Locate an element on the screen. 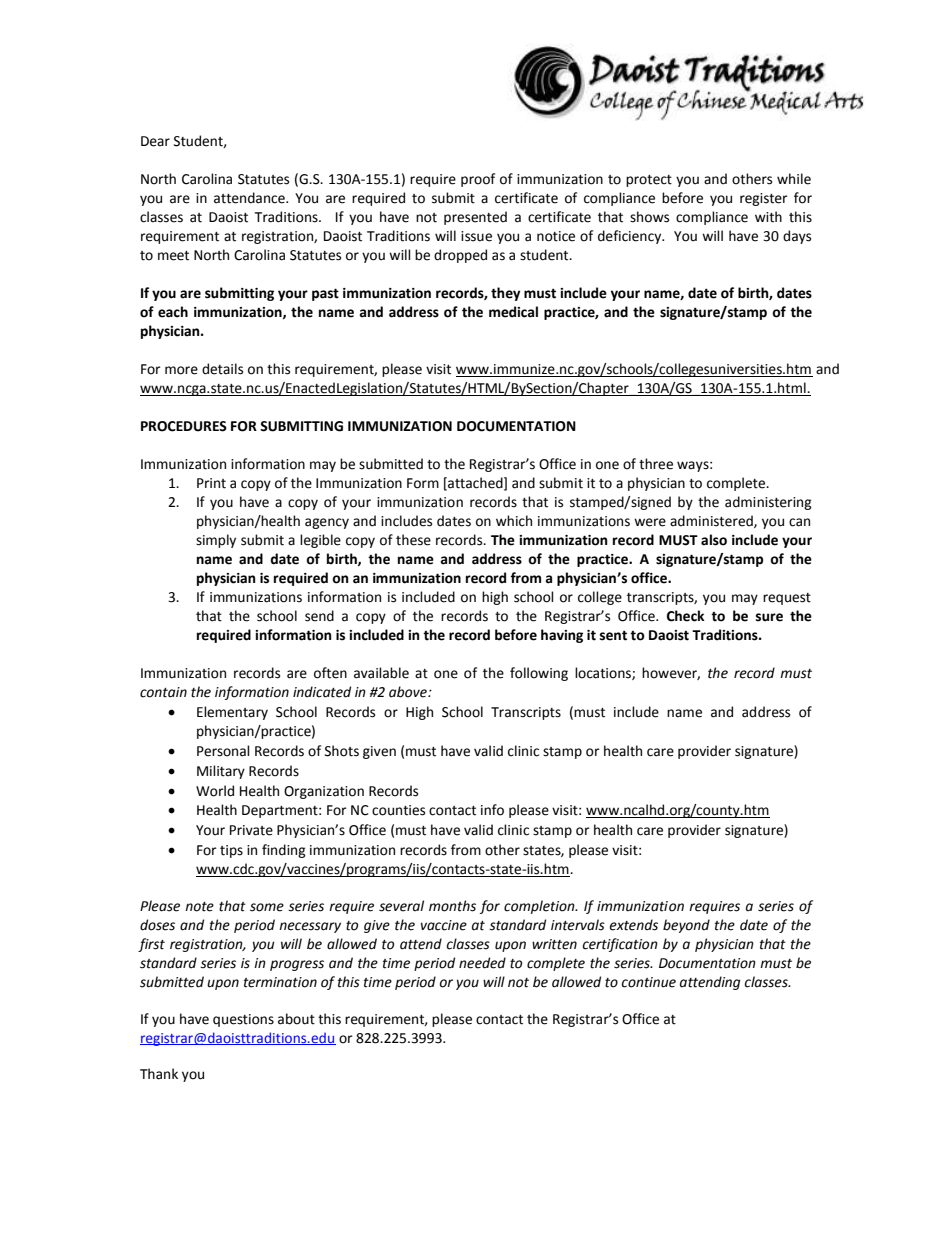 The width and height of the screenshot is (952, 1233). proof is located at coordinates (478, 180).
